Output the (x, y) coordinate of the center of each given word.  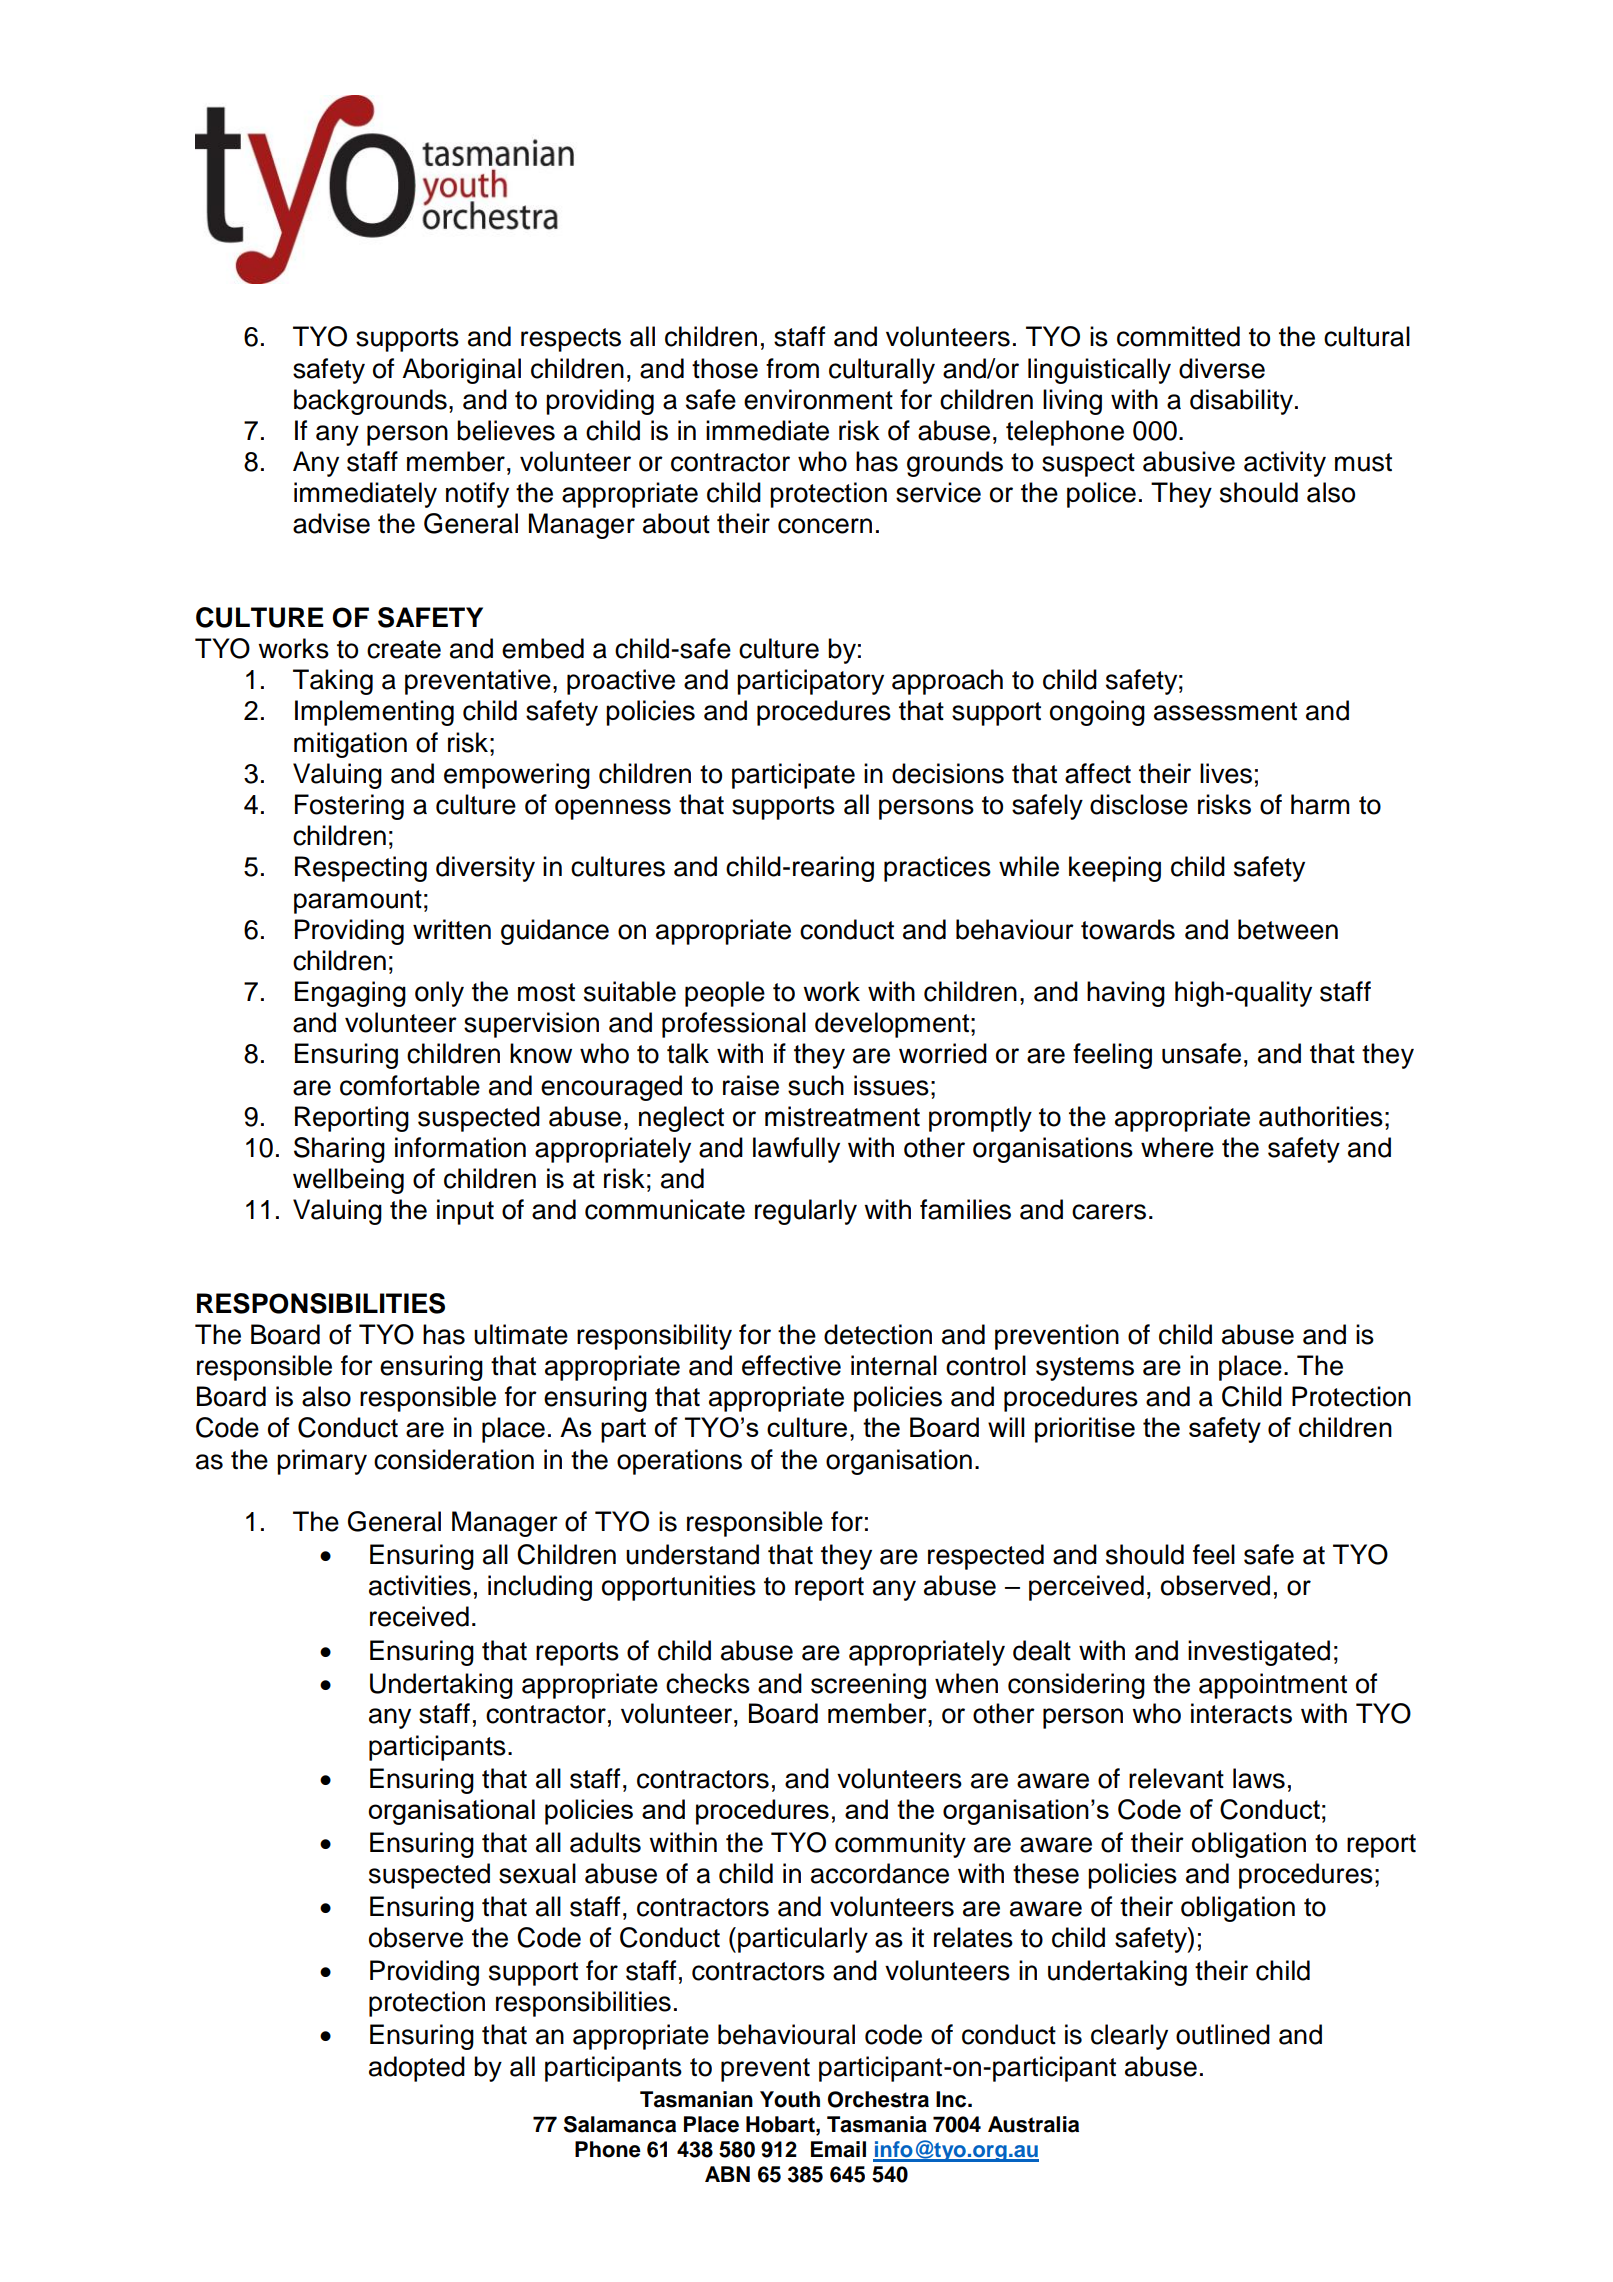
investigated (1259, 1653)
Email (838, 2149)
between (1288, 929)
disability (1243, 402)
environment (818, 399)
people (725, 994)
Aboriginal (461, 371)
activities (420, 1585)
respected (986, 1557)
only (439, 994)
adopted (417, 2069)
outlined (1223, 2034)
